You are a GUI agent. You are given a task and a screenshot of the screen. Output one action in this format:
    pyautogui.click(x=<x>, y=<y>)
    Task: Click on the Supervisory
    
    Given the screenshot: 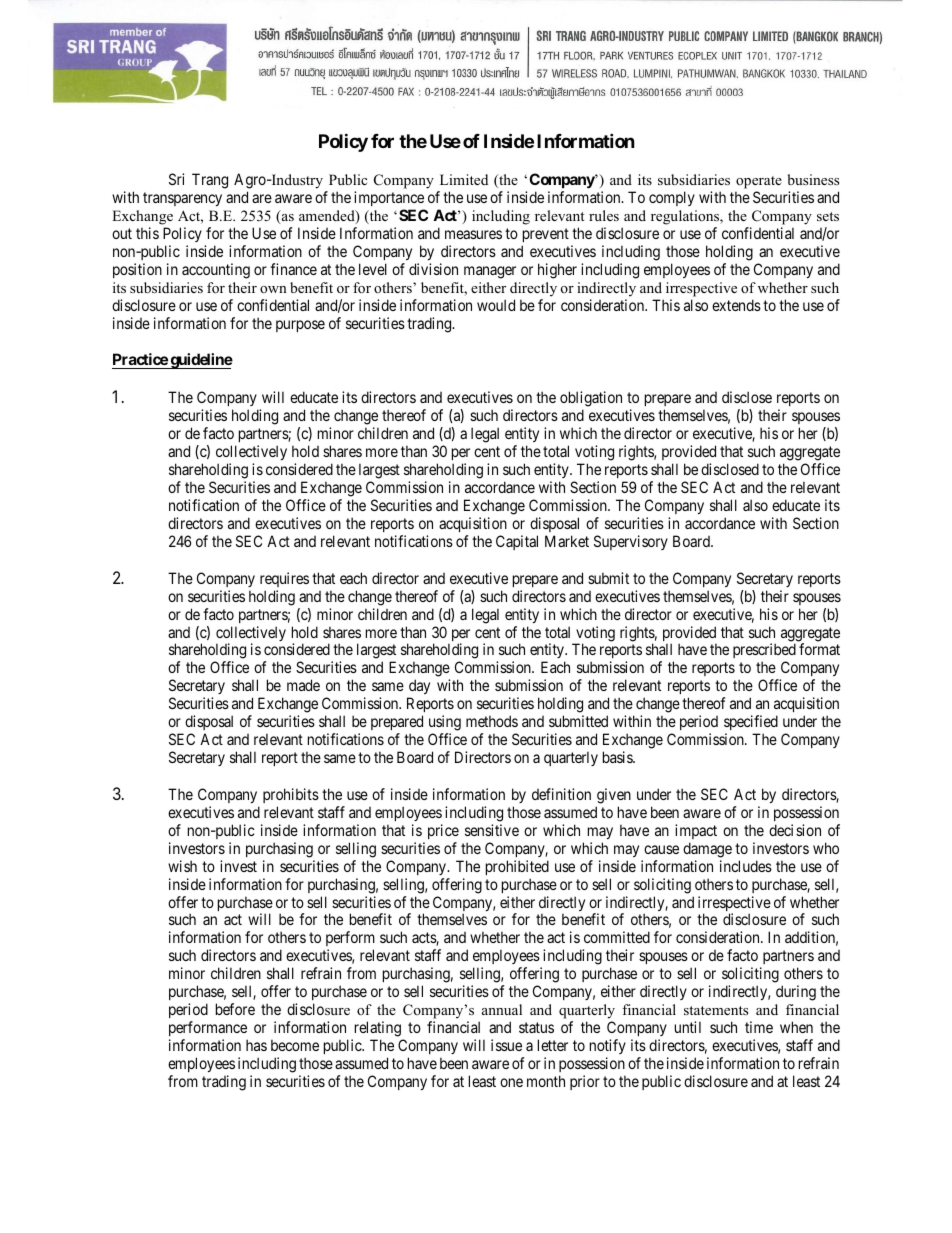 What is the action you would take?
    pyautogui.click(x=631, y=542)
